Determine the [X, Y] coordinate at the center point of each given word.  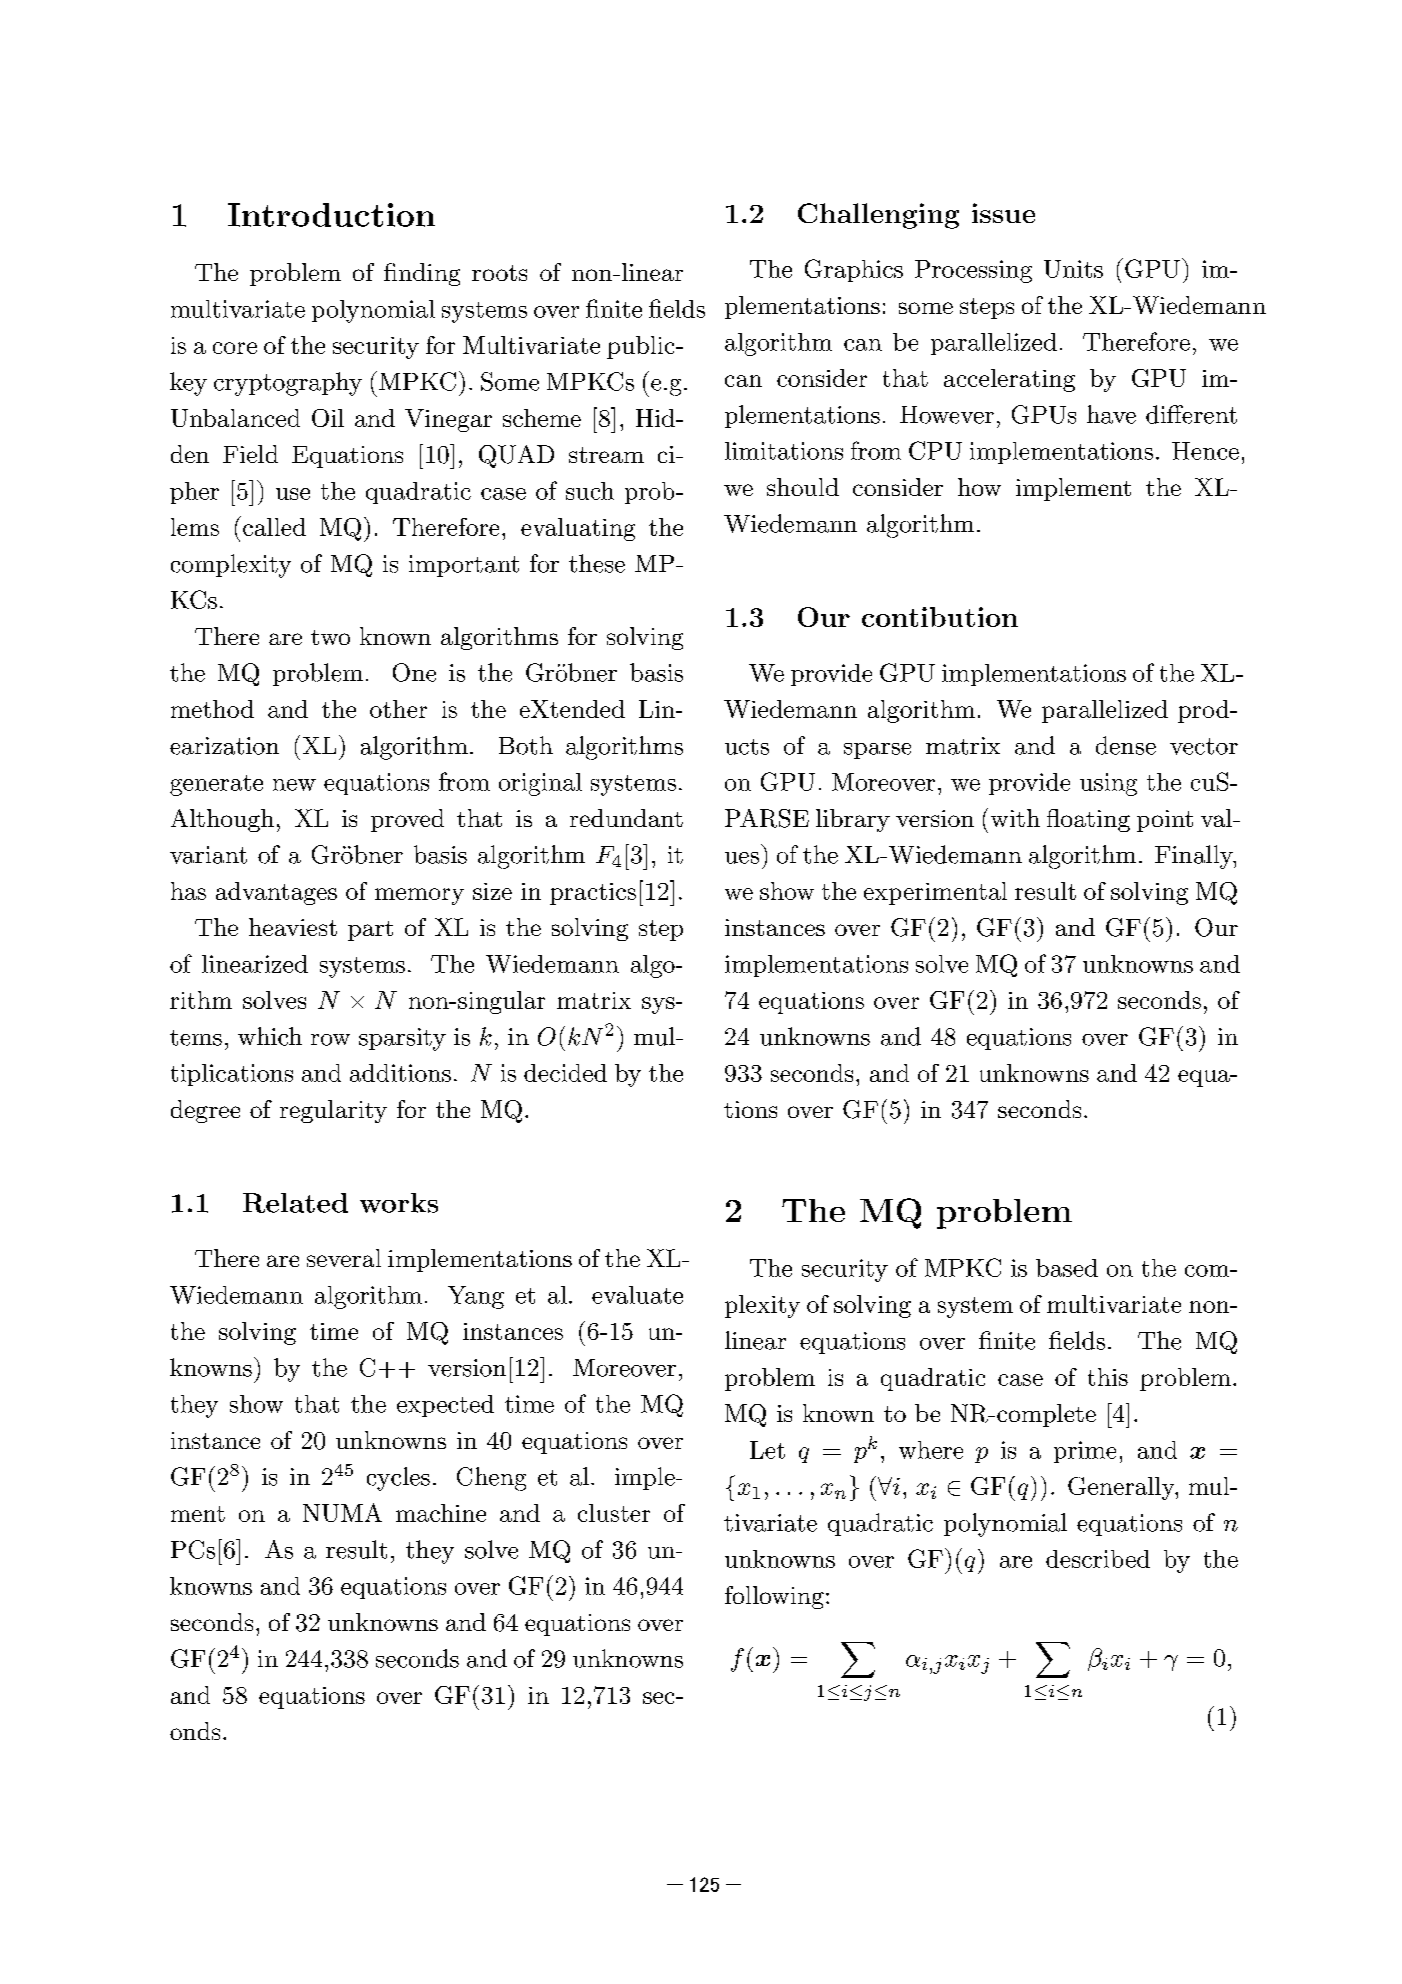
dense [1126, 745]
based [1067, 1268]
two [330, 637]
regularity [333, 1111]
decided [565, 1073]
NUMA [342, 1512]
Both [526, 745]
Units [1073, 269]
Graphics [854, 270]
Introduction [331, 215]
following [774, 1597]
